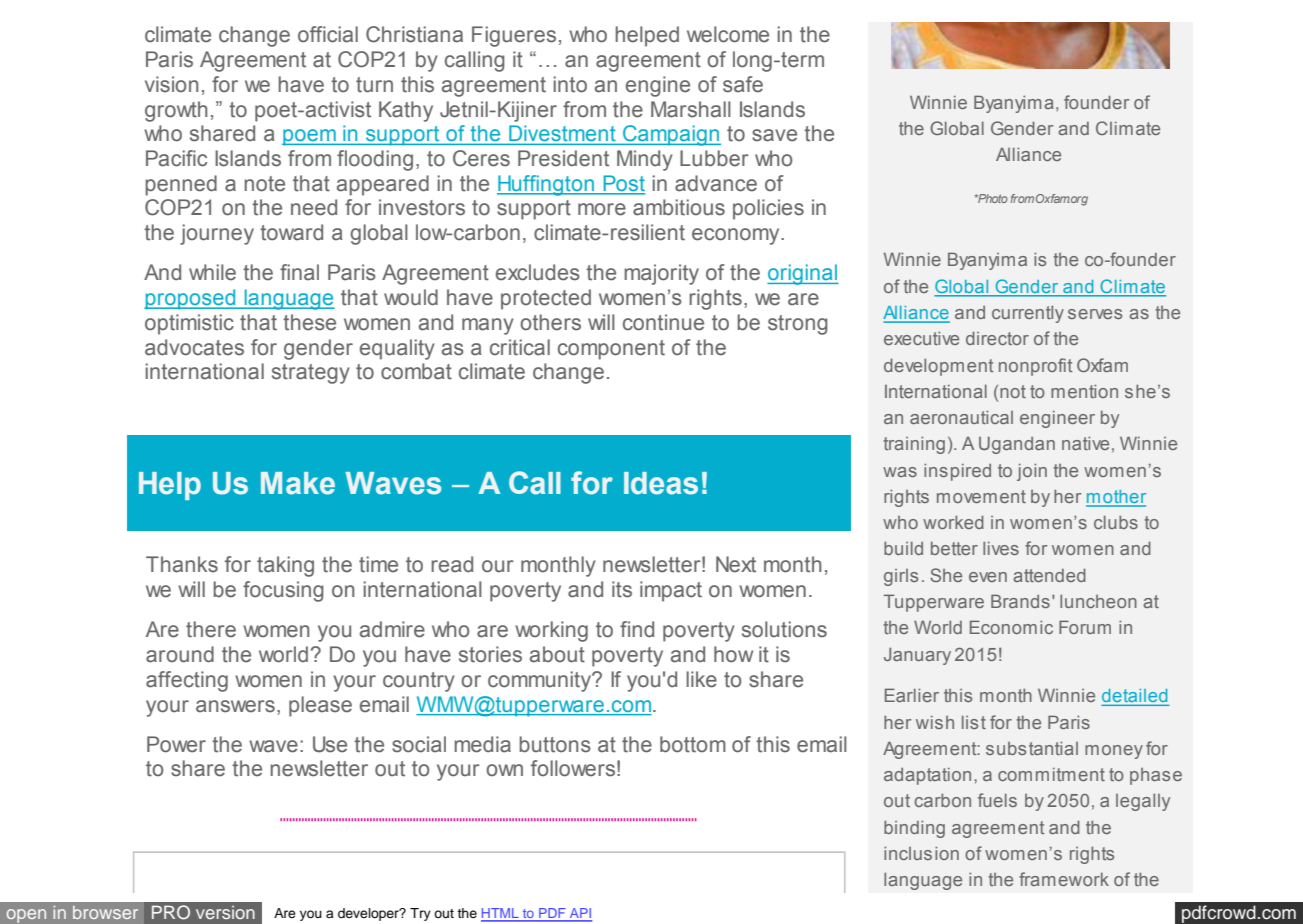  What do you see at coordinates (997, 338) in the screenshot?
I see `director` at bounding box center [997, 338].
